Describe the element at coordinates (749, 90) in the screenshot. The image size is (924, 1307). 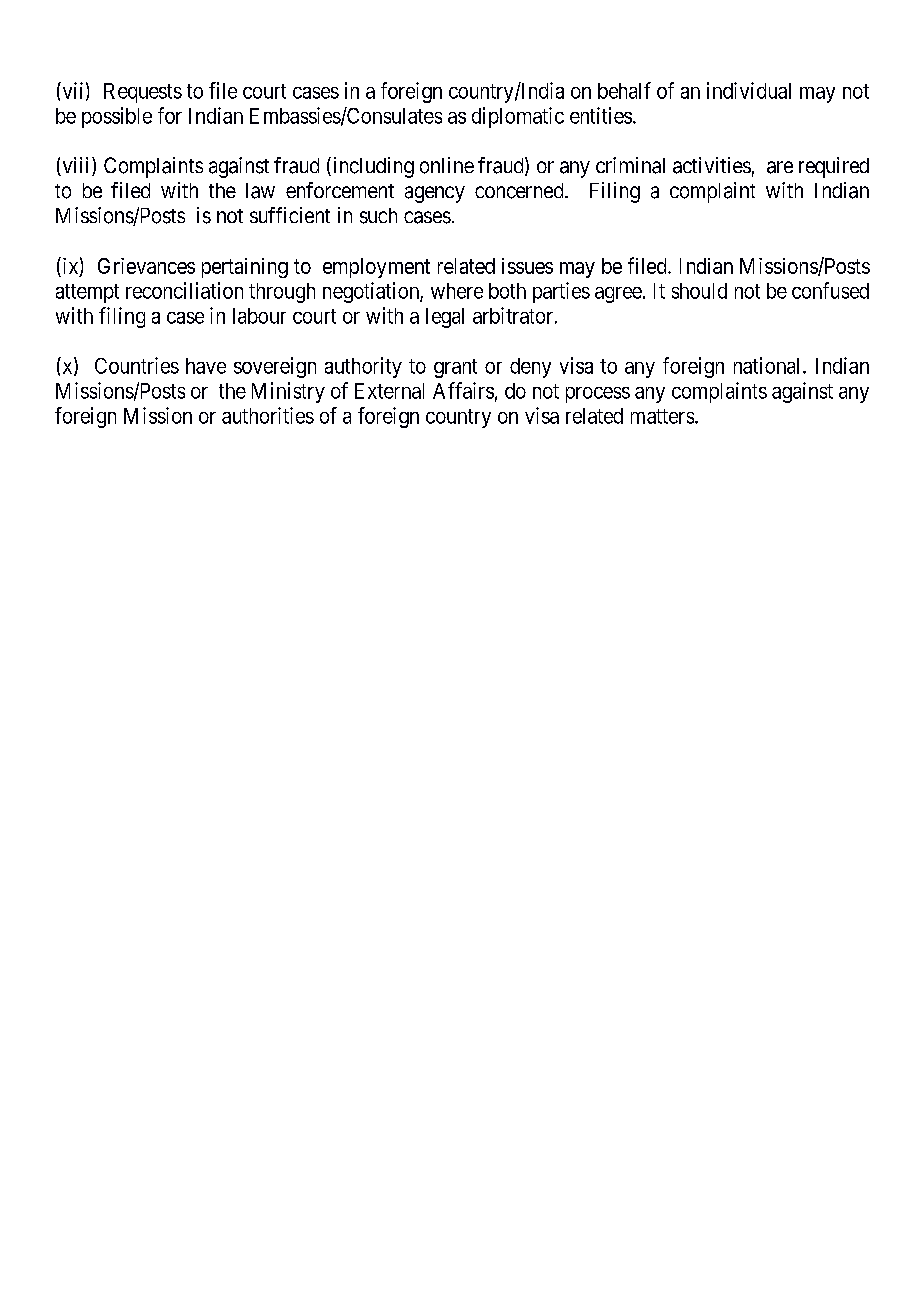
I see `individual` at that location.
